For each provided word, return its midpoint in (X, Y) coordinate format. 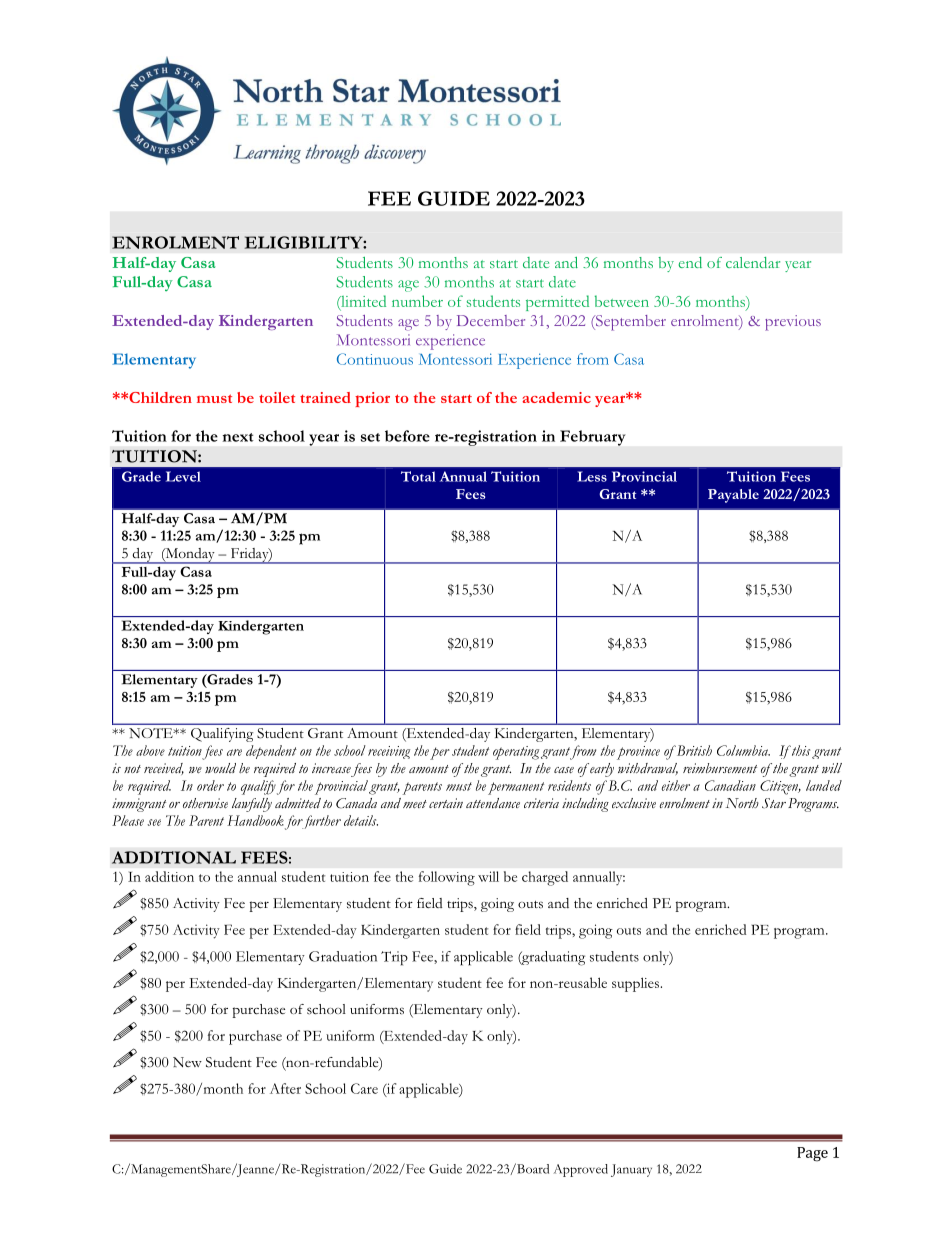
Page (812, 1154)
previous (793, 323)
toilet (277, 397)
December (491, 320)
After (285, 1088)
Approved (581, 1170)
